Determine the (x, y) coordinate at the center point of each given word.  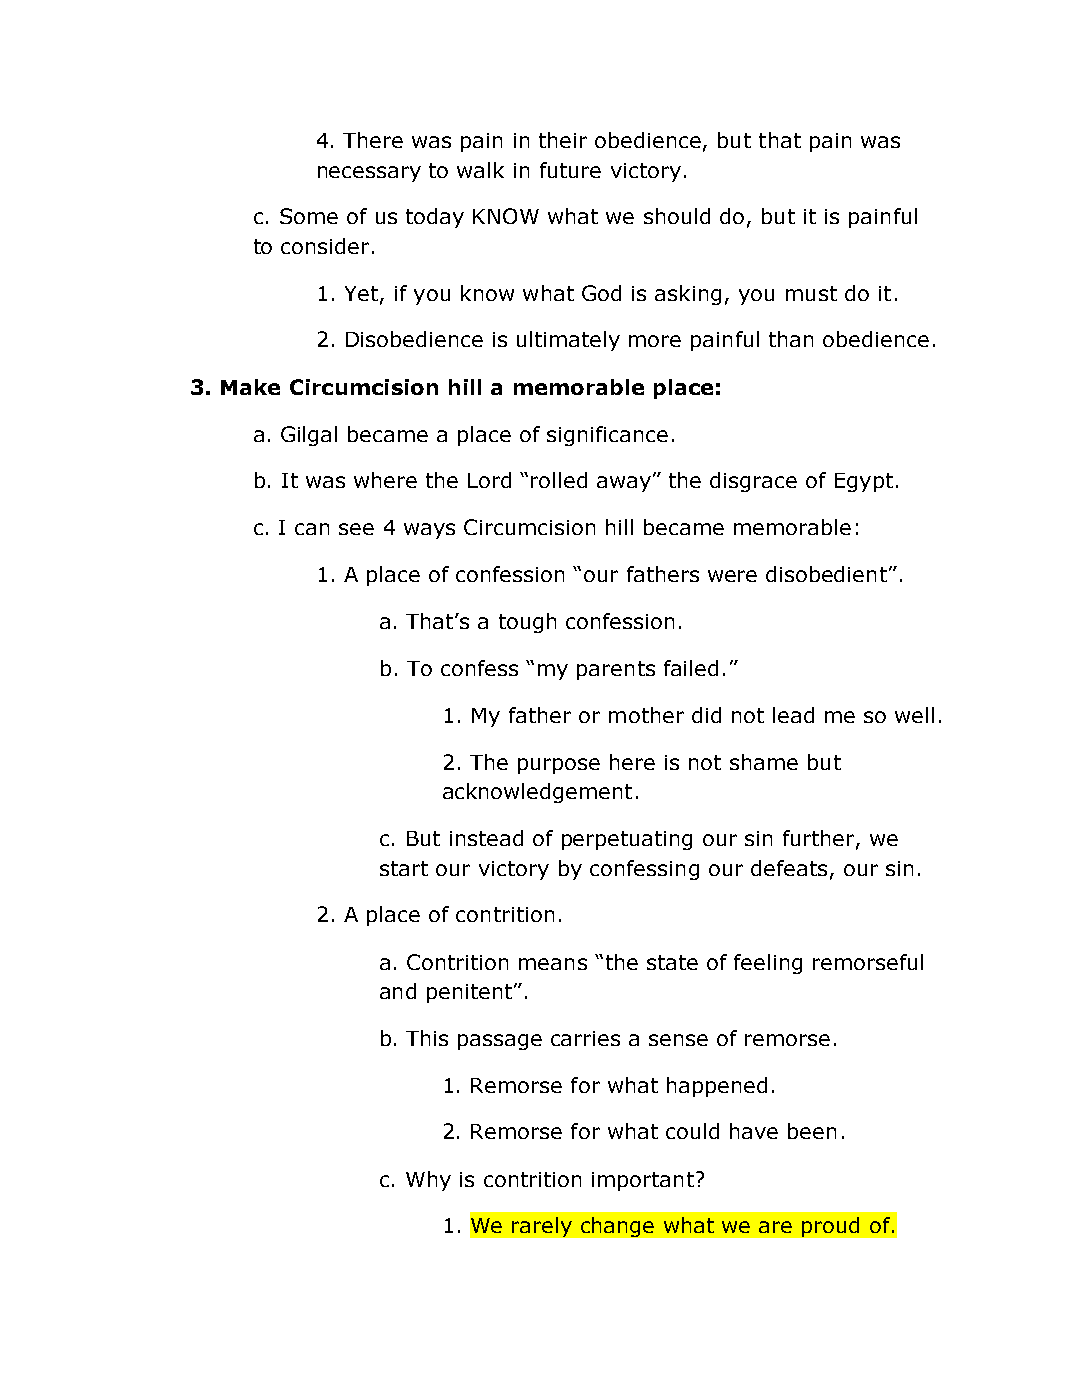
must (811, 293)
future (570, 170)
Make (250, 387)
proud (830, 1227)
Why (428, 1181)
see (356, 529)
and (398, 991)
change (617, 1227)
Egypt (864, 482)
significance (607, 436)
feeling (768, 964)
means (553, 964)
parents (616, 670)
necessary (369, 174)
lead (793, 715)
